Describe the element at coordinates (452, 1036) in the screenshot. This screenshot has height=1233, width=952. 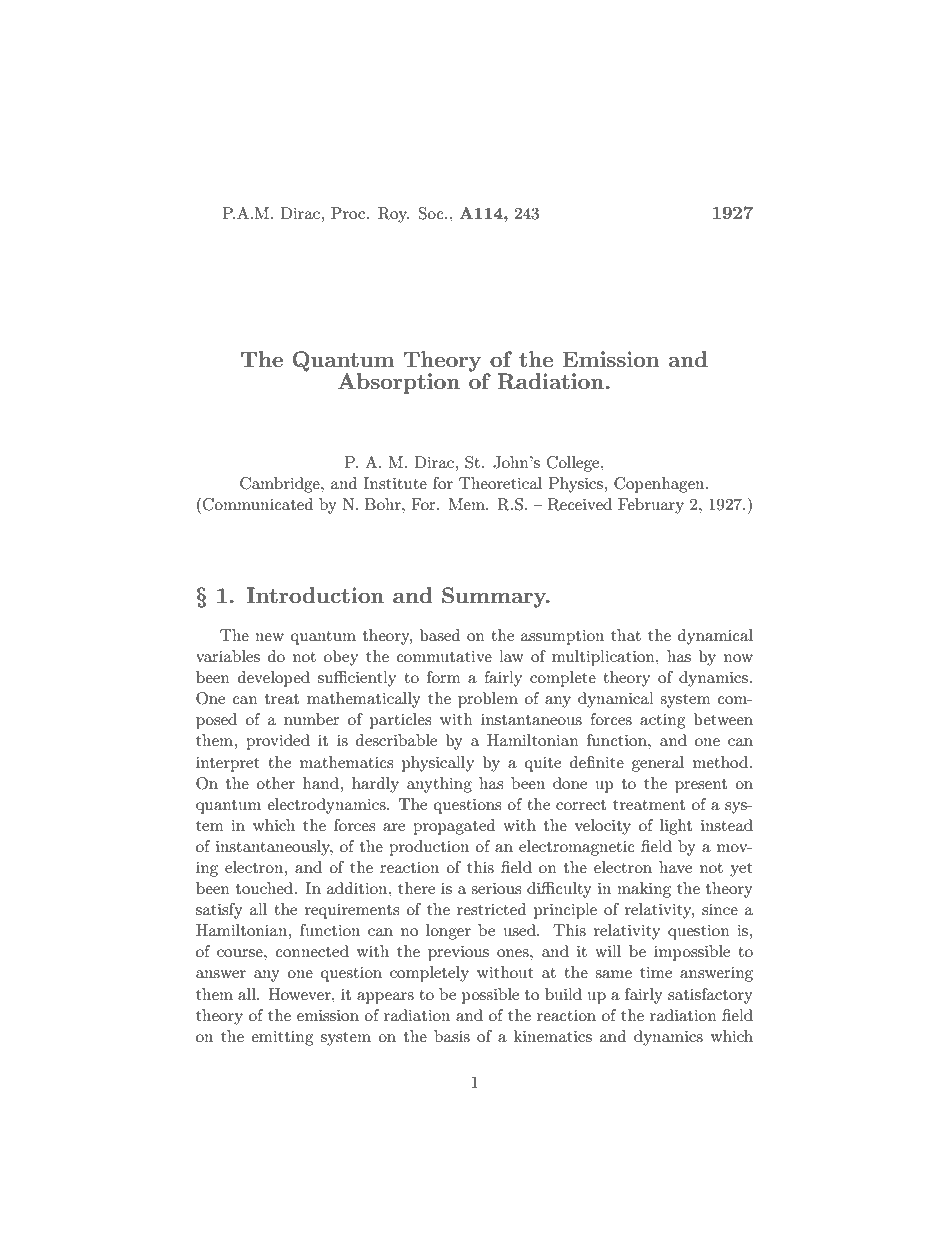
I see `basis` at that location.
